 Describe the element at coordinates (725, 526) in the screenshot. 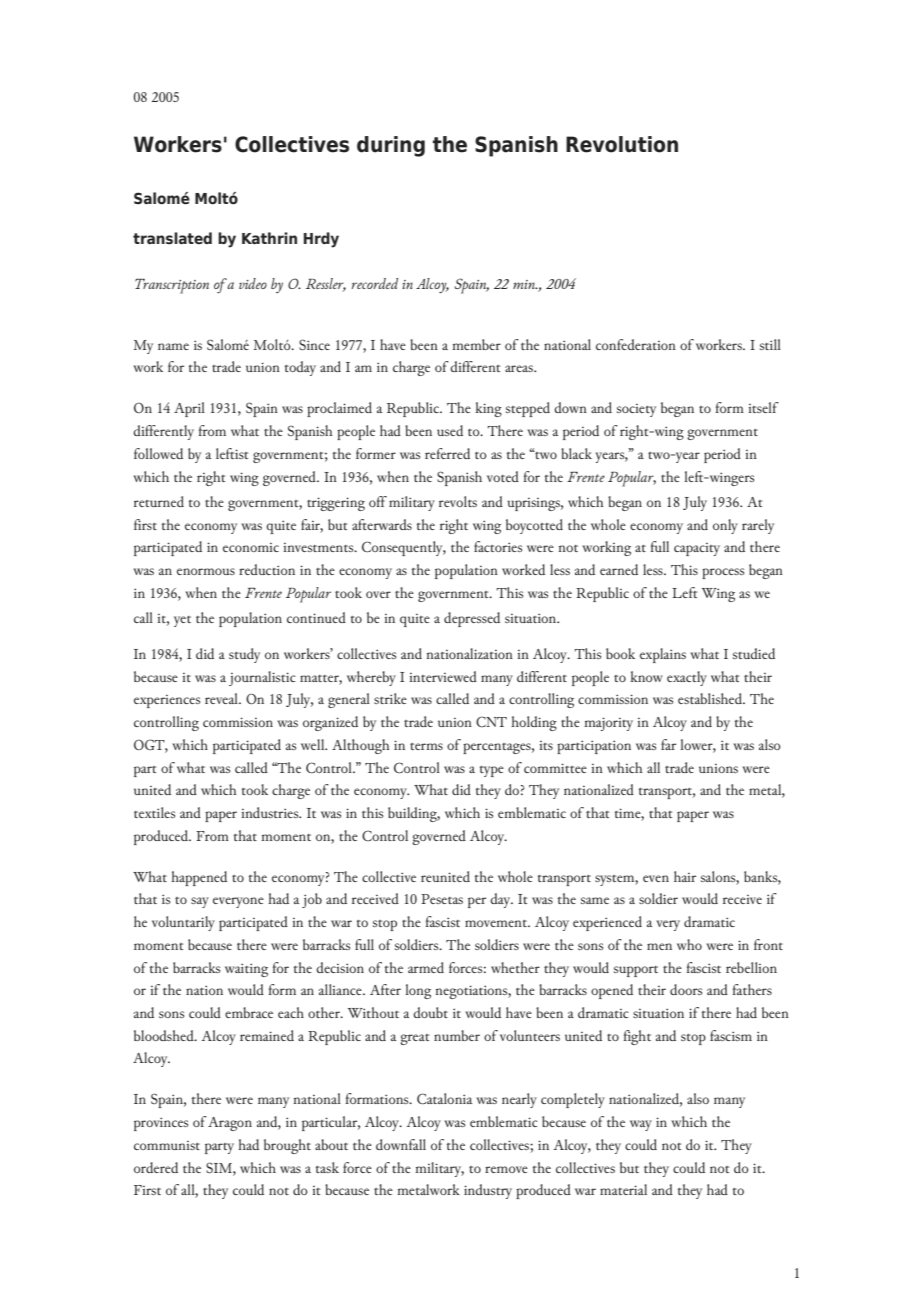

I see `only` at that location.
